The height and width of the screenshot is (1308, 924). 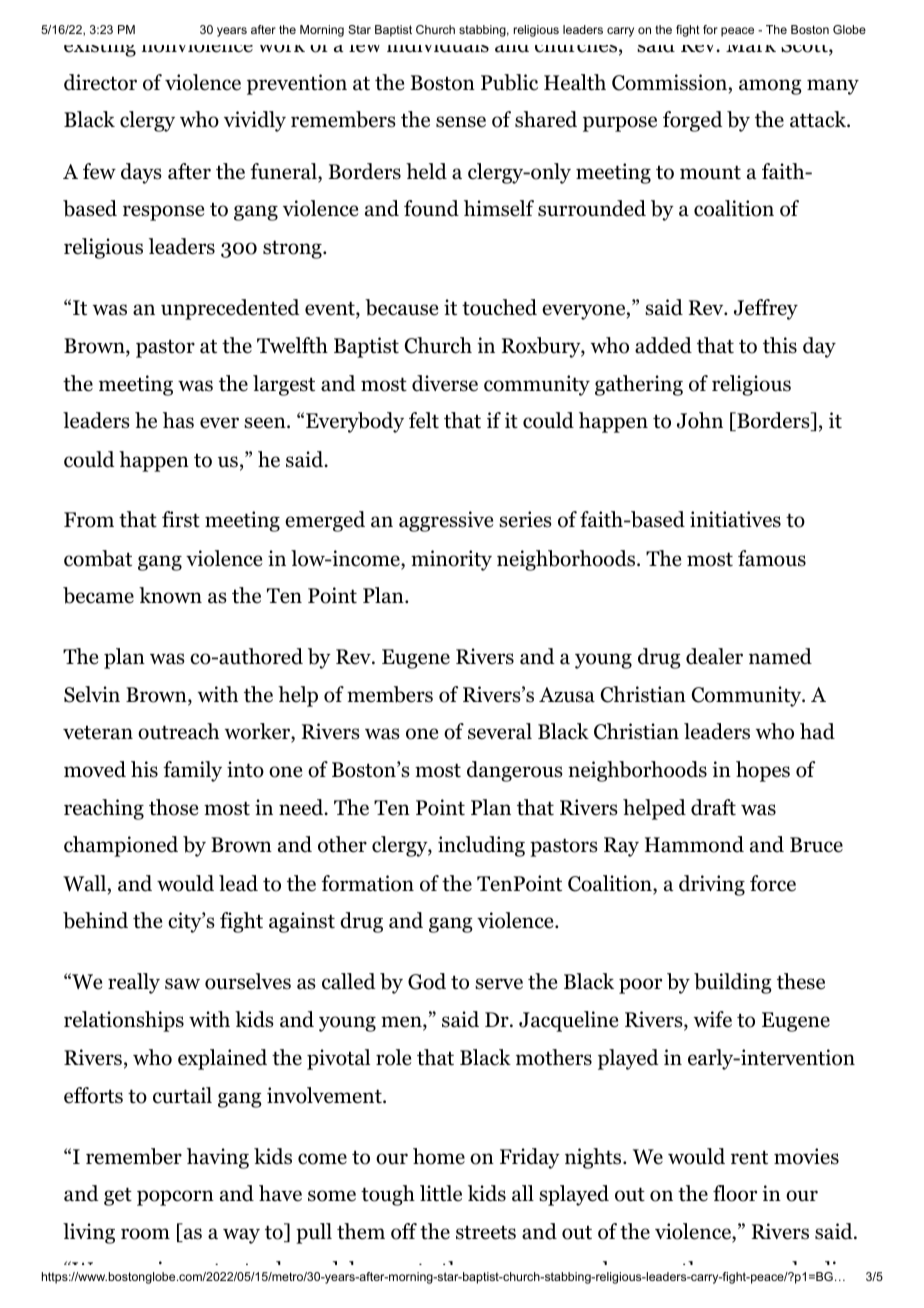 What do you see at coordinates (451, 560) in the screenshot?
I see `minority` at bounding box center [451, 560].
